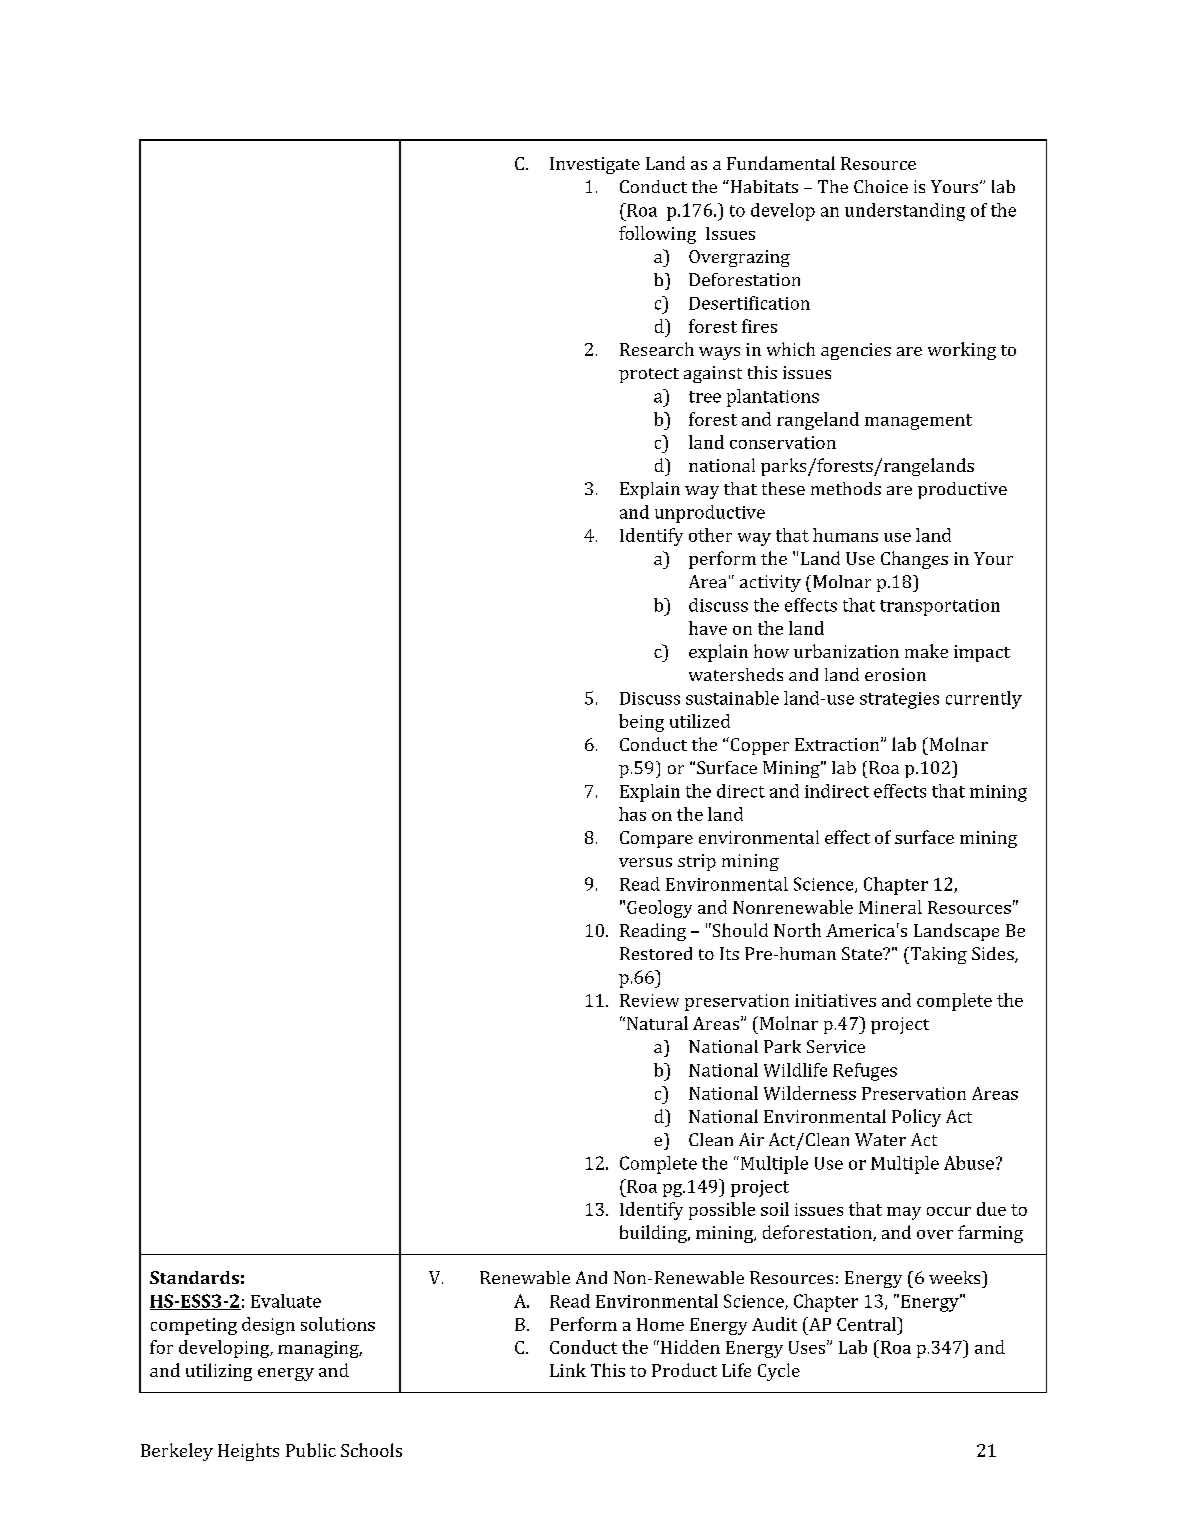 The image size is (1185, 1534). I want to click on Central, so click(867, 1324).
